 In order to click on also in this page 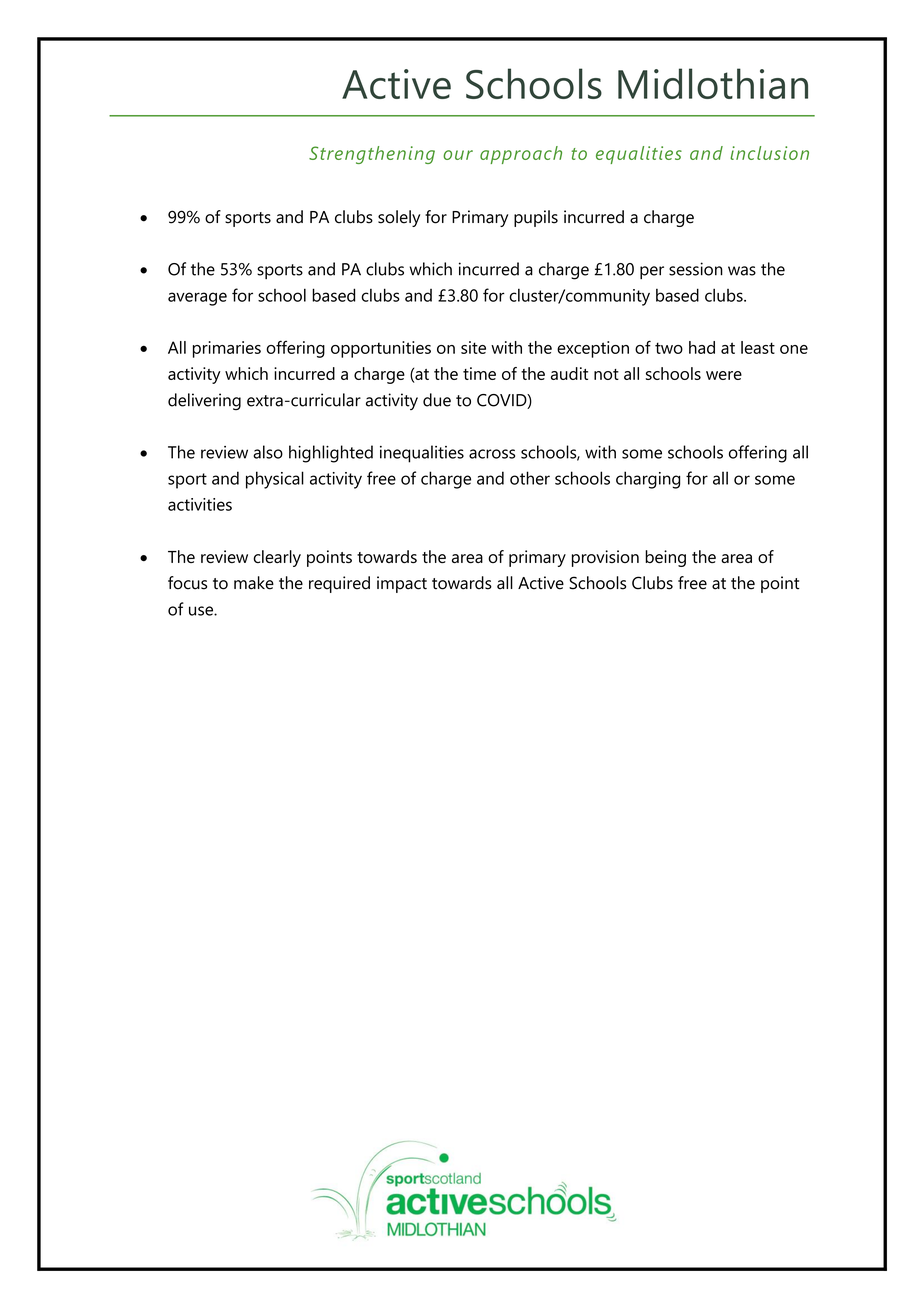, I will do `click(268, 452)`.
